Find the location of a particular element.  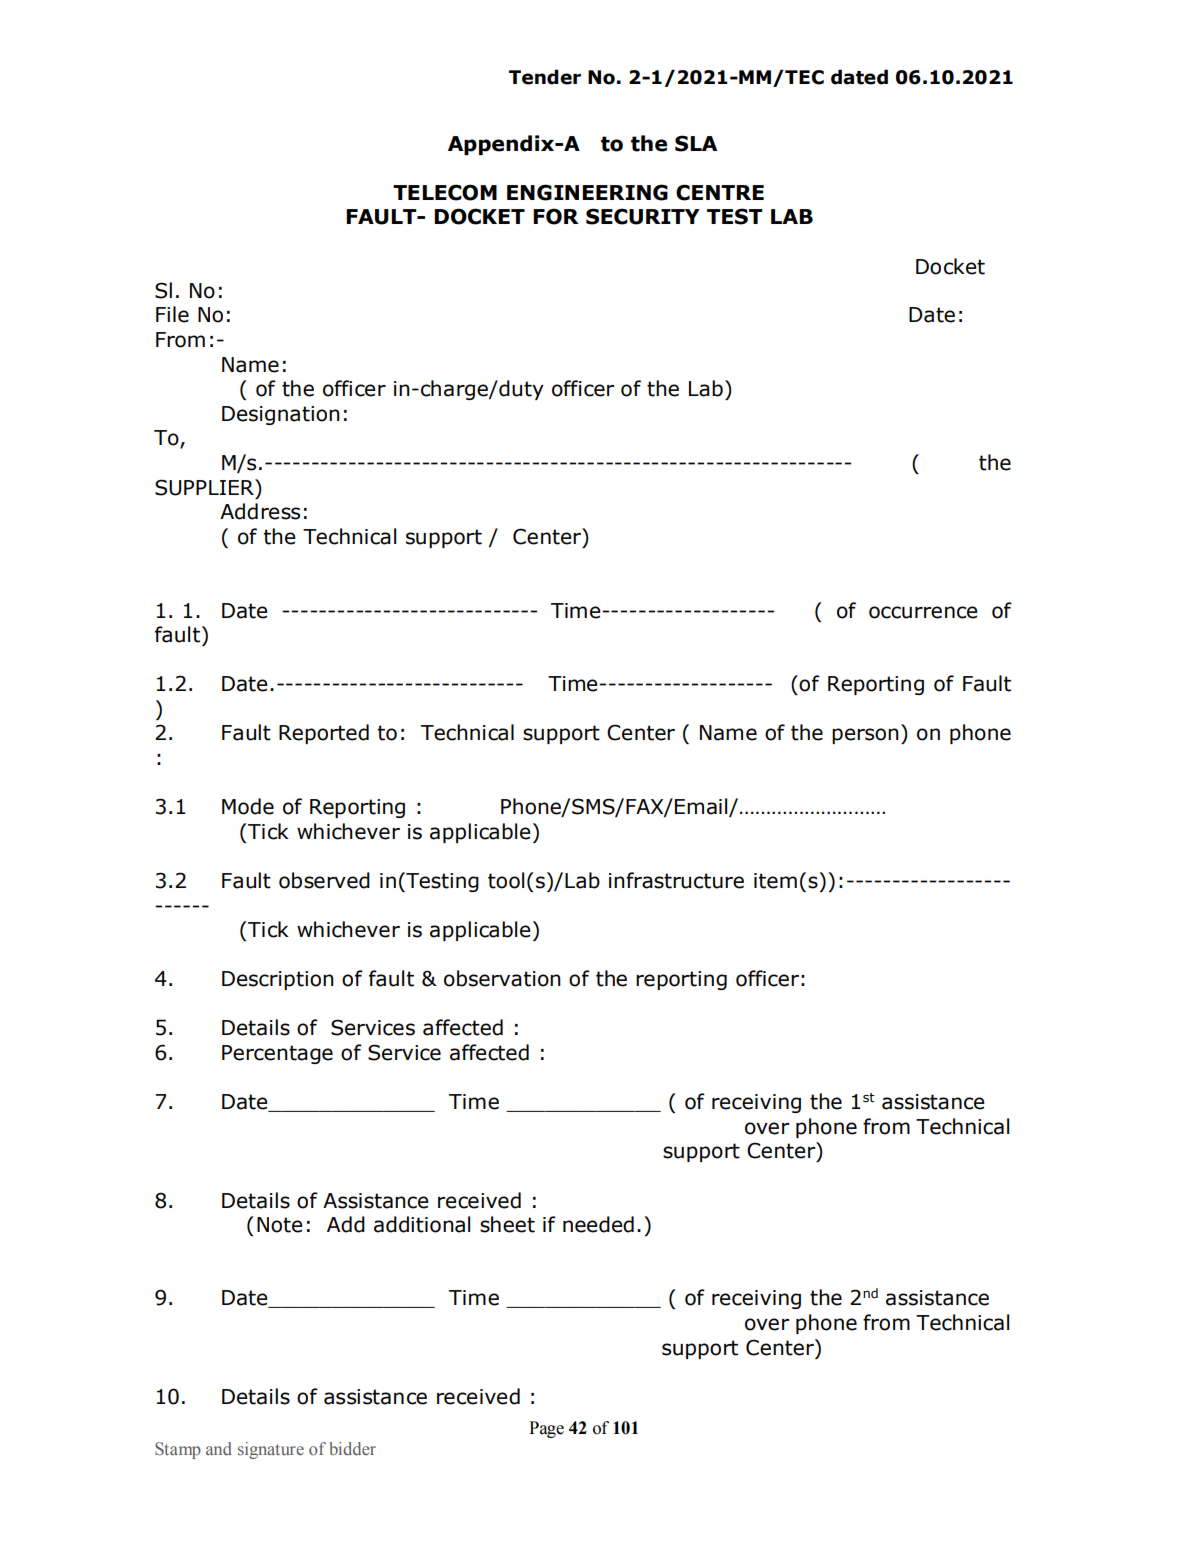

signature is located at coordinates (271, 1450).
